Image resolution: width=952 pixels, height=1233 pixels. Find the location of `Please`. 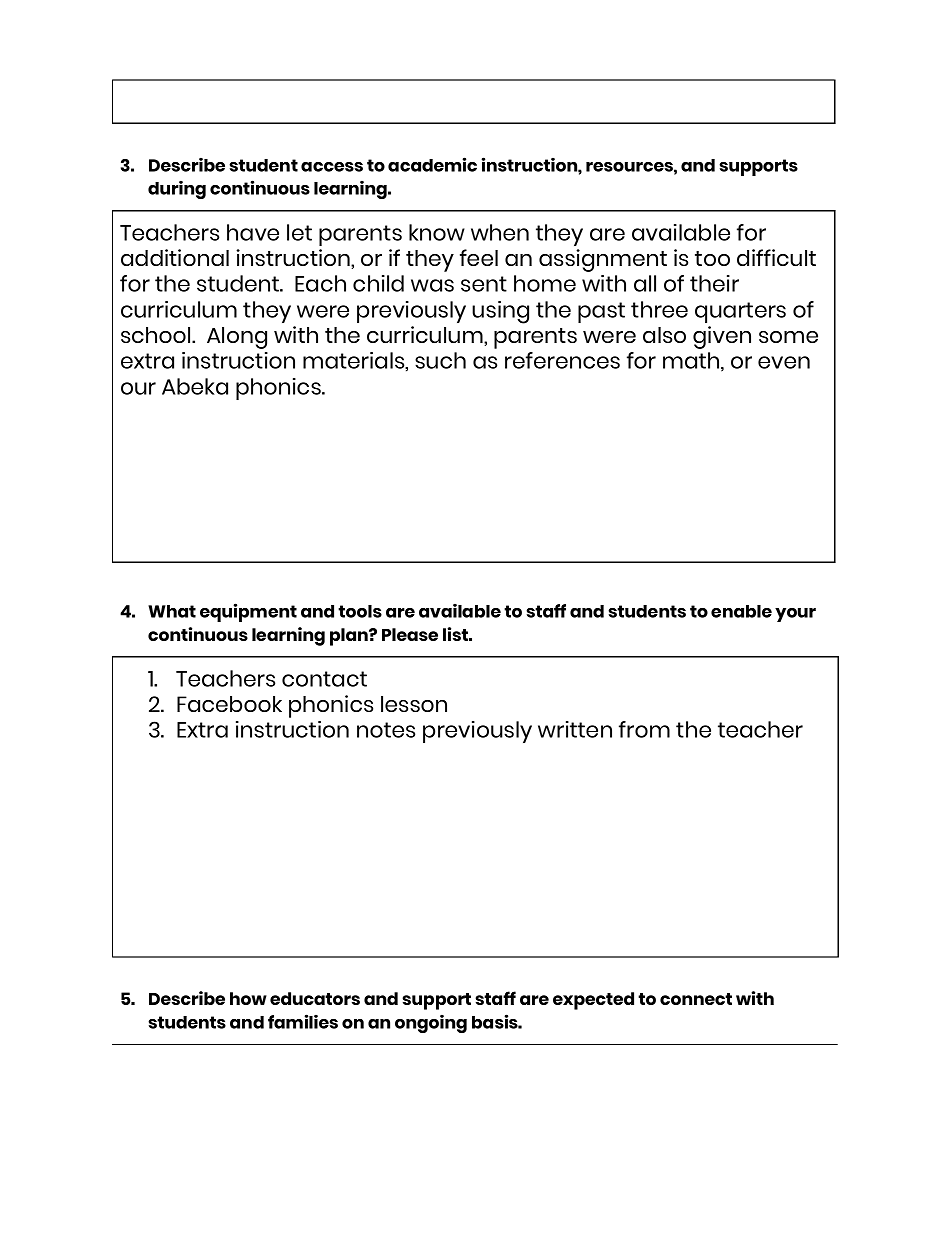

Please is located at coordinates (410, 634).
